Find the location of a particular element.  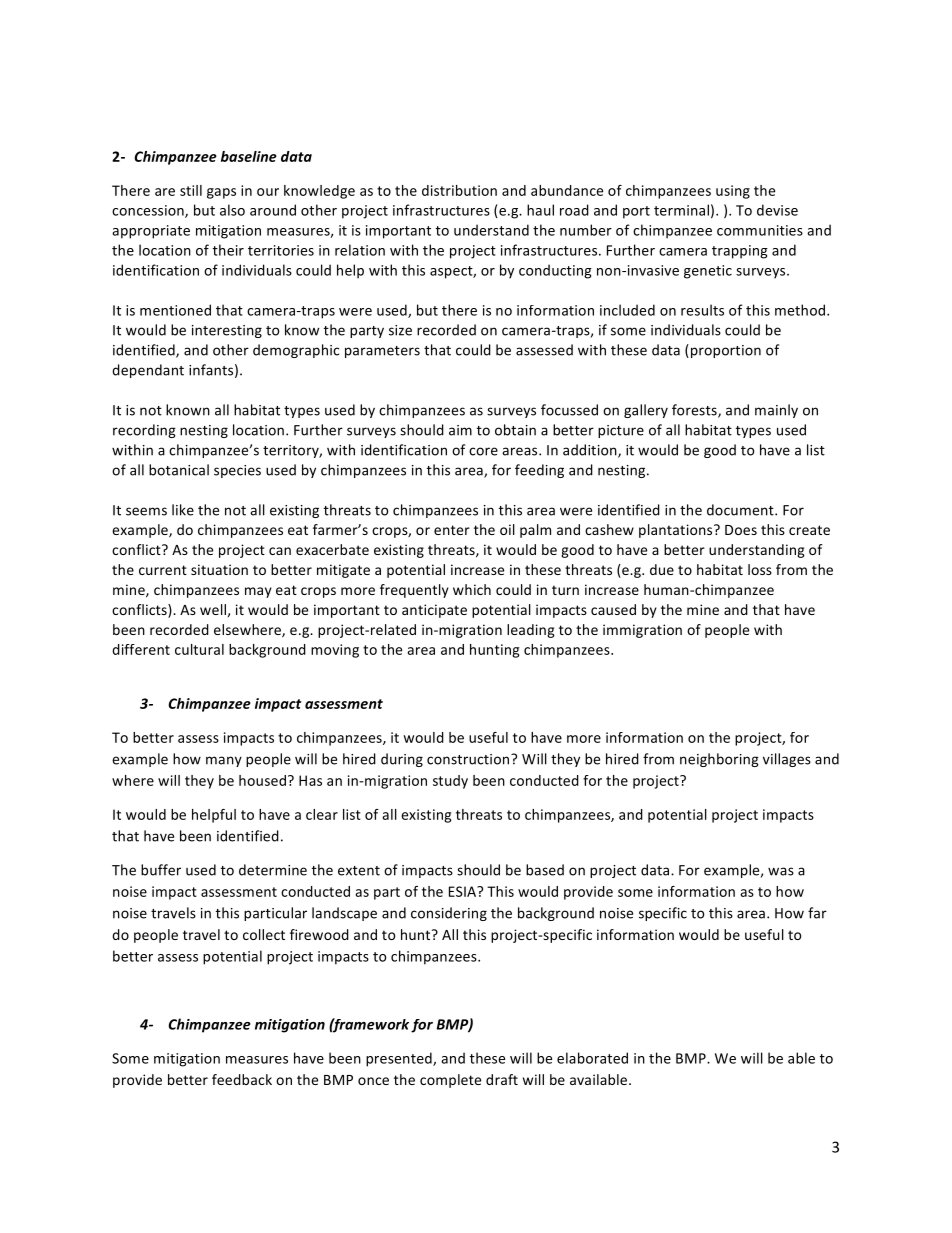

gaps is located at coordinates (221, 193).
